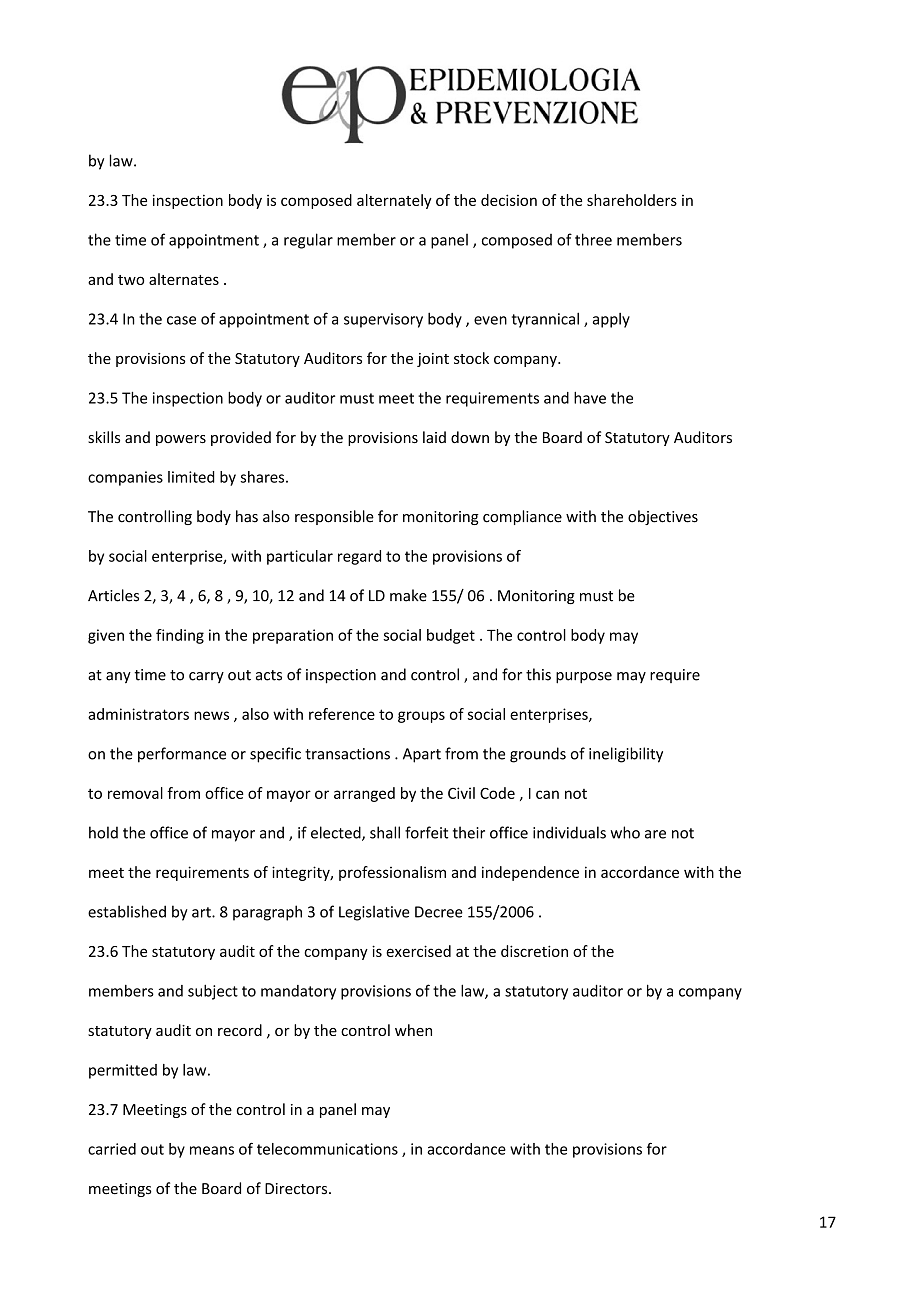 The height and width of the screenshot is (1308, 924). I want to click on arranged, so click(364, 794).
